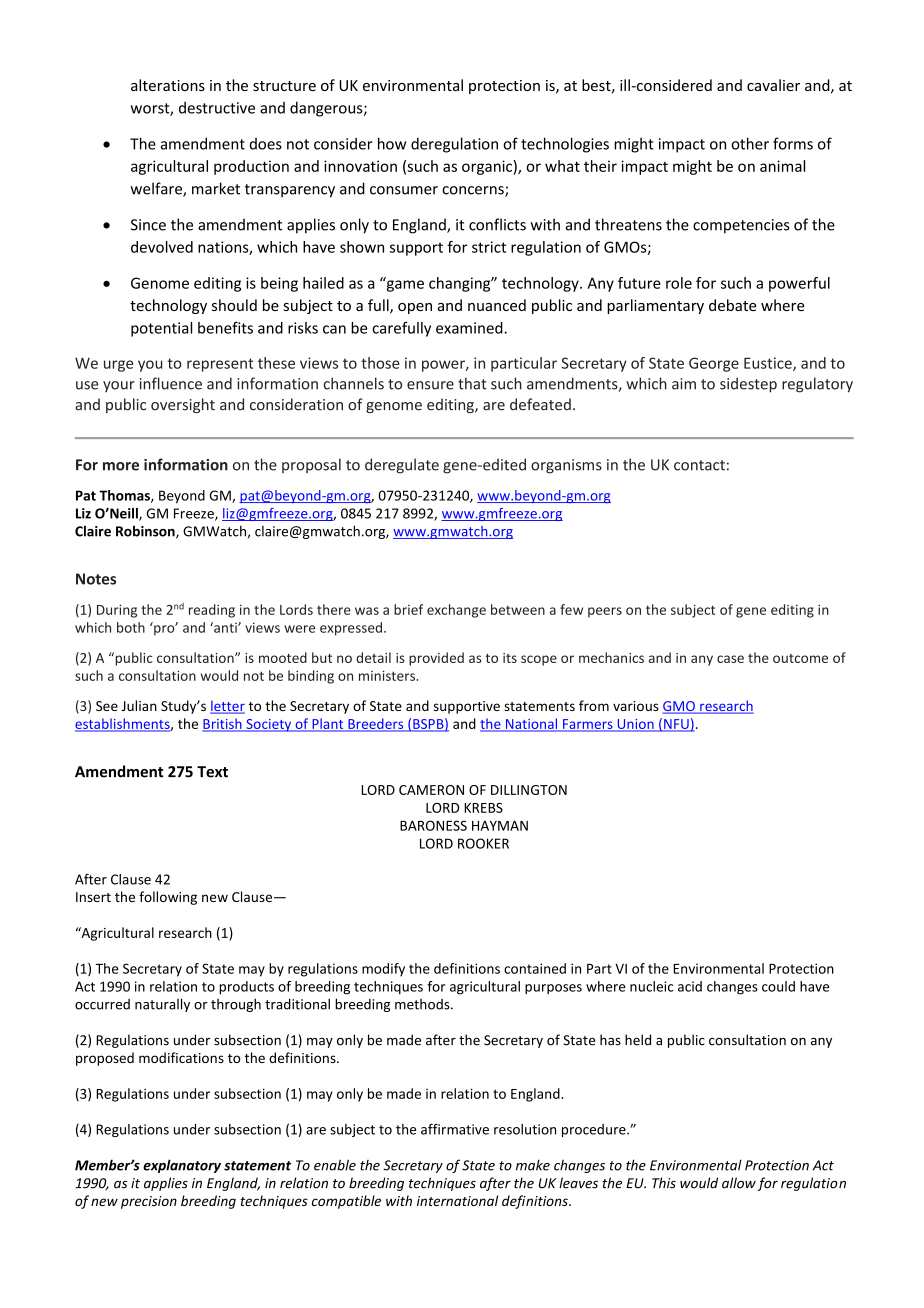 The image size is (924, 1308). What do you see at coordinates (436, 659) in the screenshot?
I see `provided` at bounding box center [436, 659].
